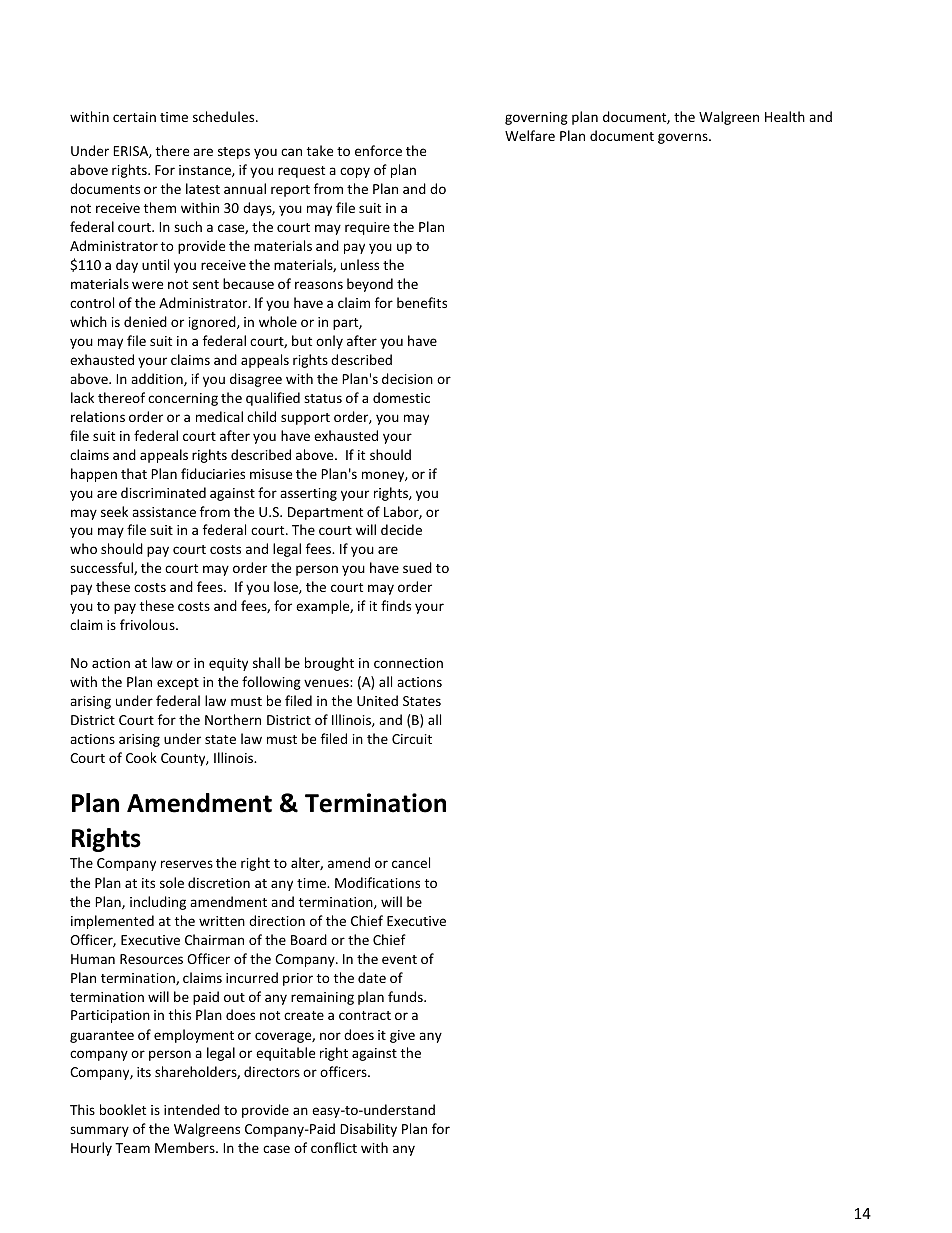 Image resolution: width=952 pixels, height=1233 pixels. I want to click on intended, so click(192, 1109).
